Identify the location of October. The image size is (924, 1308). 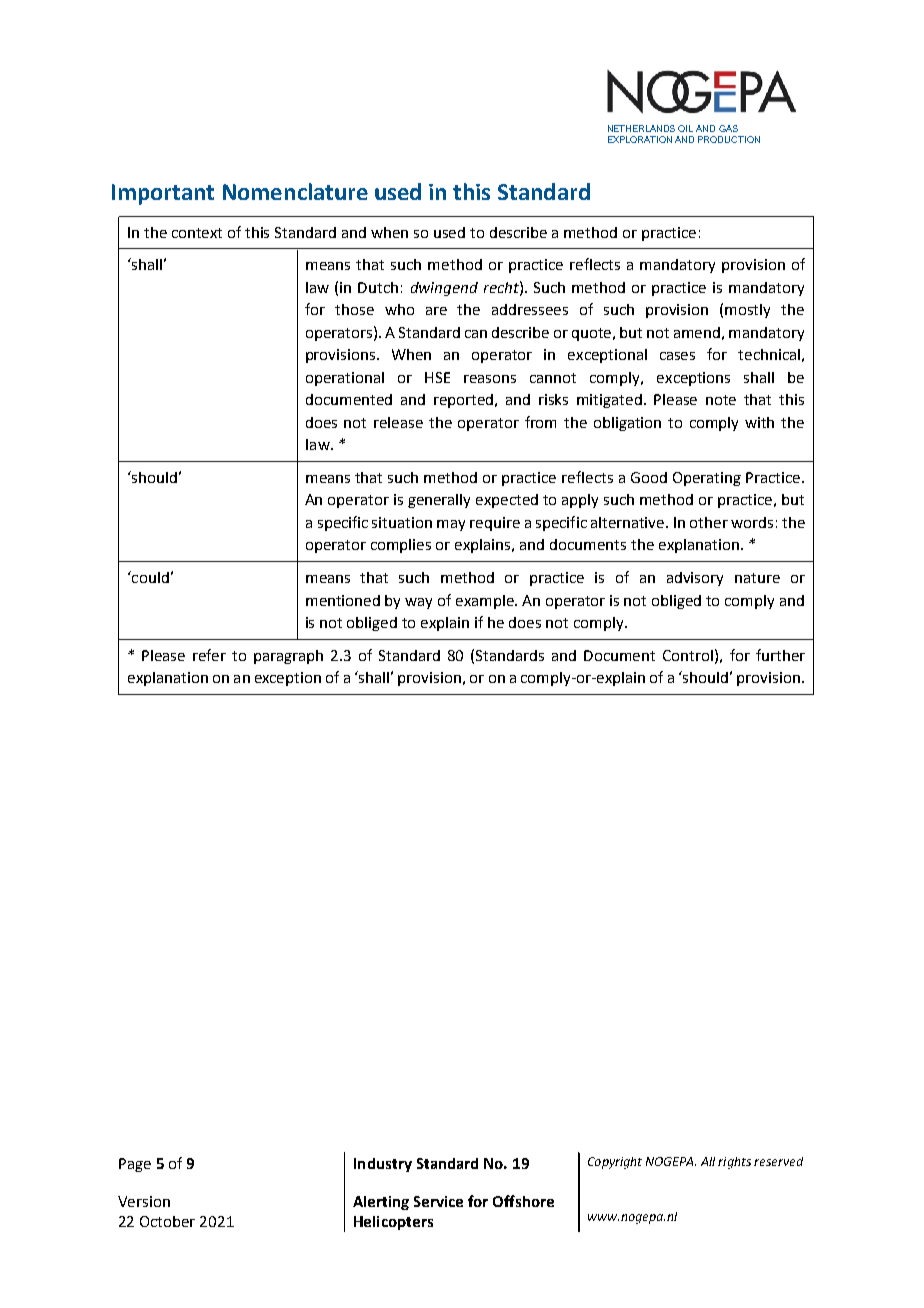
(167, 1221).
